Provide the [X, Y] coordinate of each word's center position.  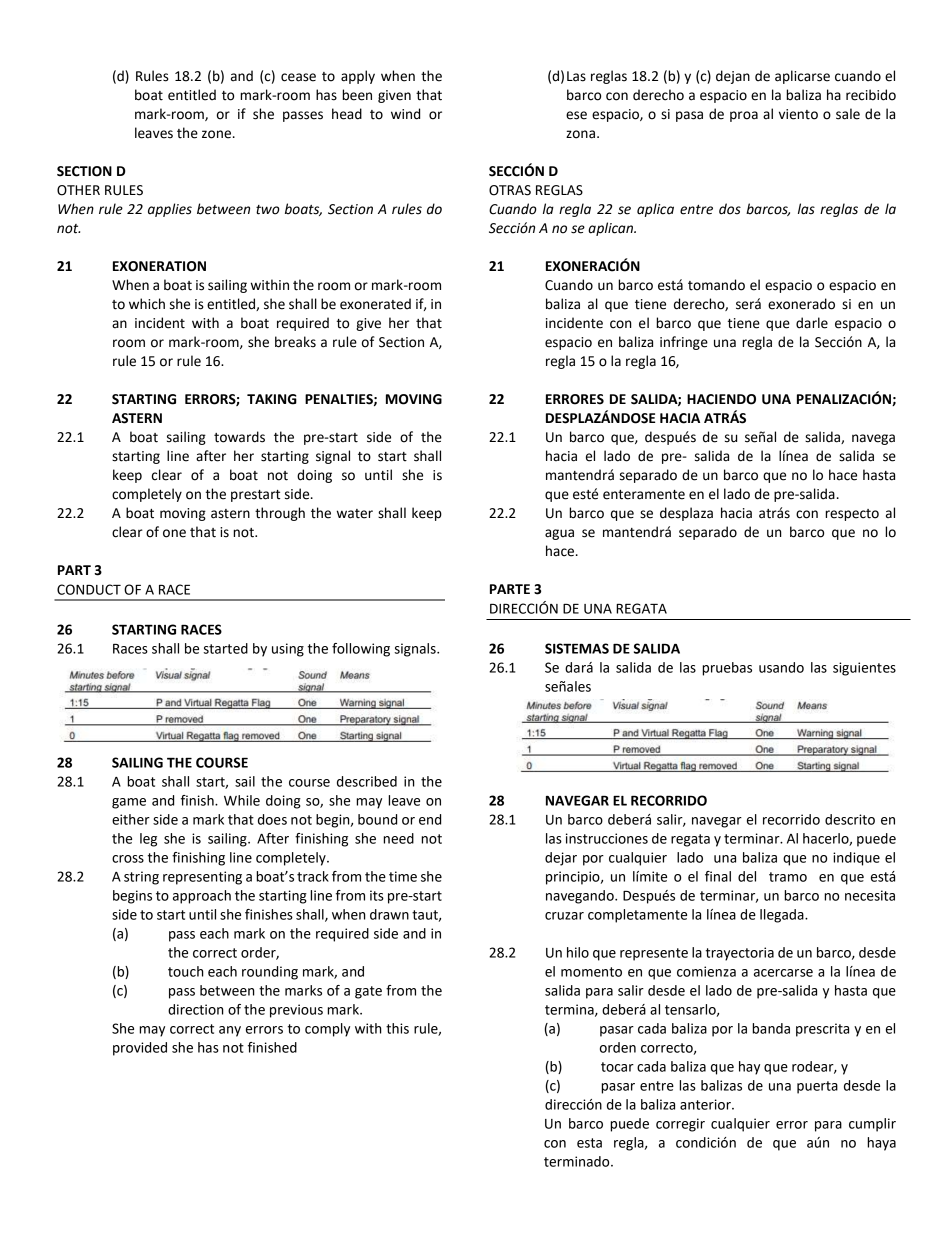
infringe [684, 343]
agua [559, 534]
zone [216, 134]
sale [848, 114]
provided [140, 1049]
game [129, 803]
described [367, 781]
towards [239, 437]
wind [405, 114]
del [747, 876]
